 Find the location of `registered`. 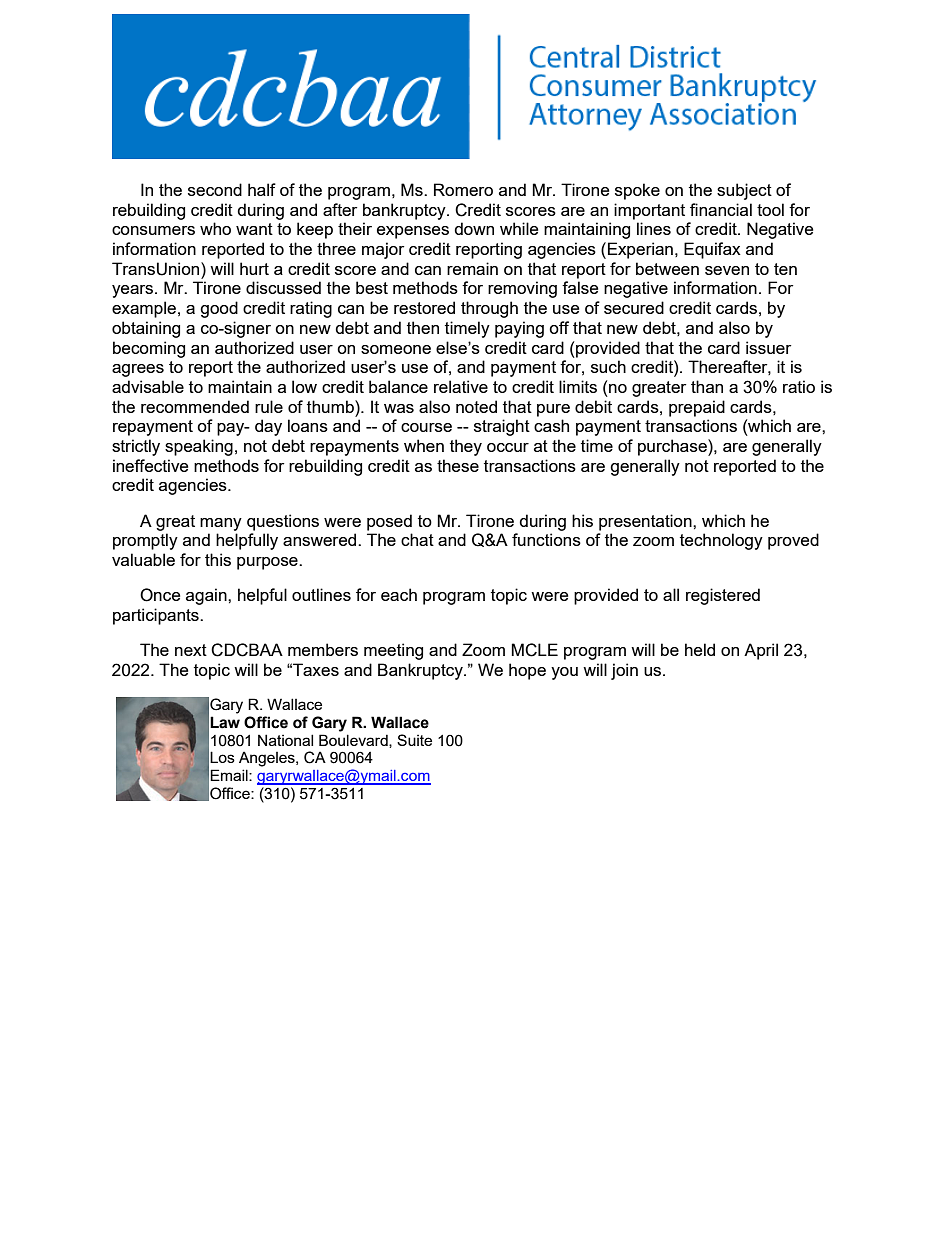

registered is located at coordinates (723, 596).
